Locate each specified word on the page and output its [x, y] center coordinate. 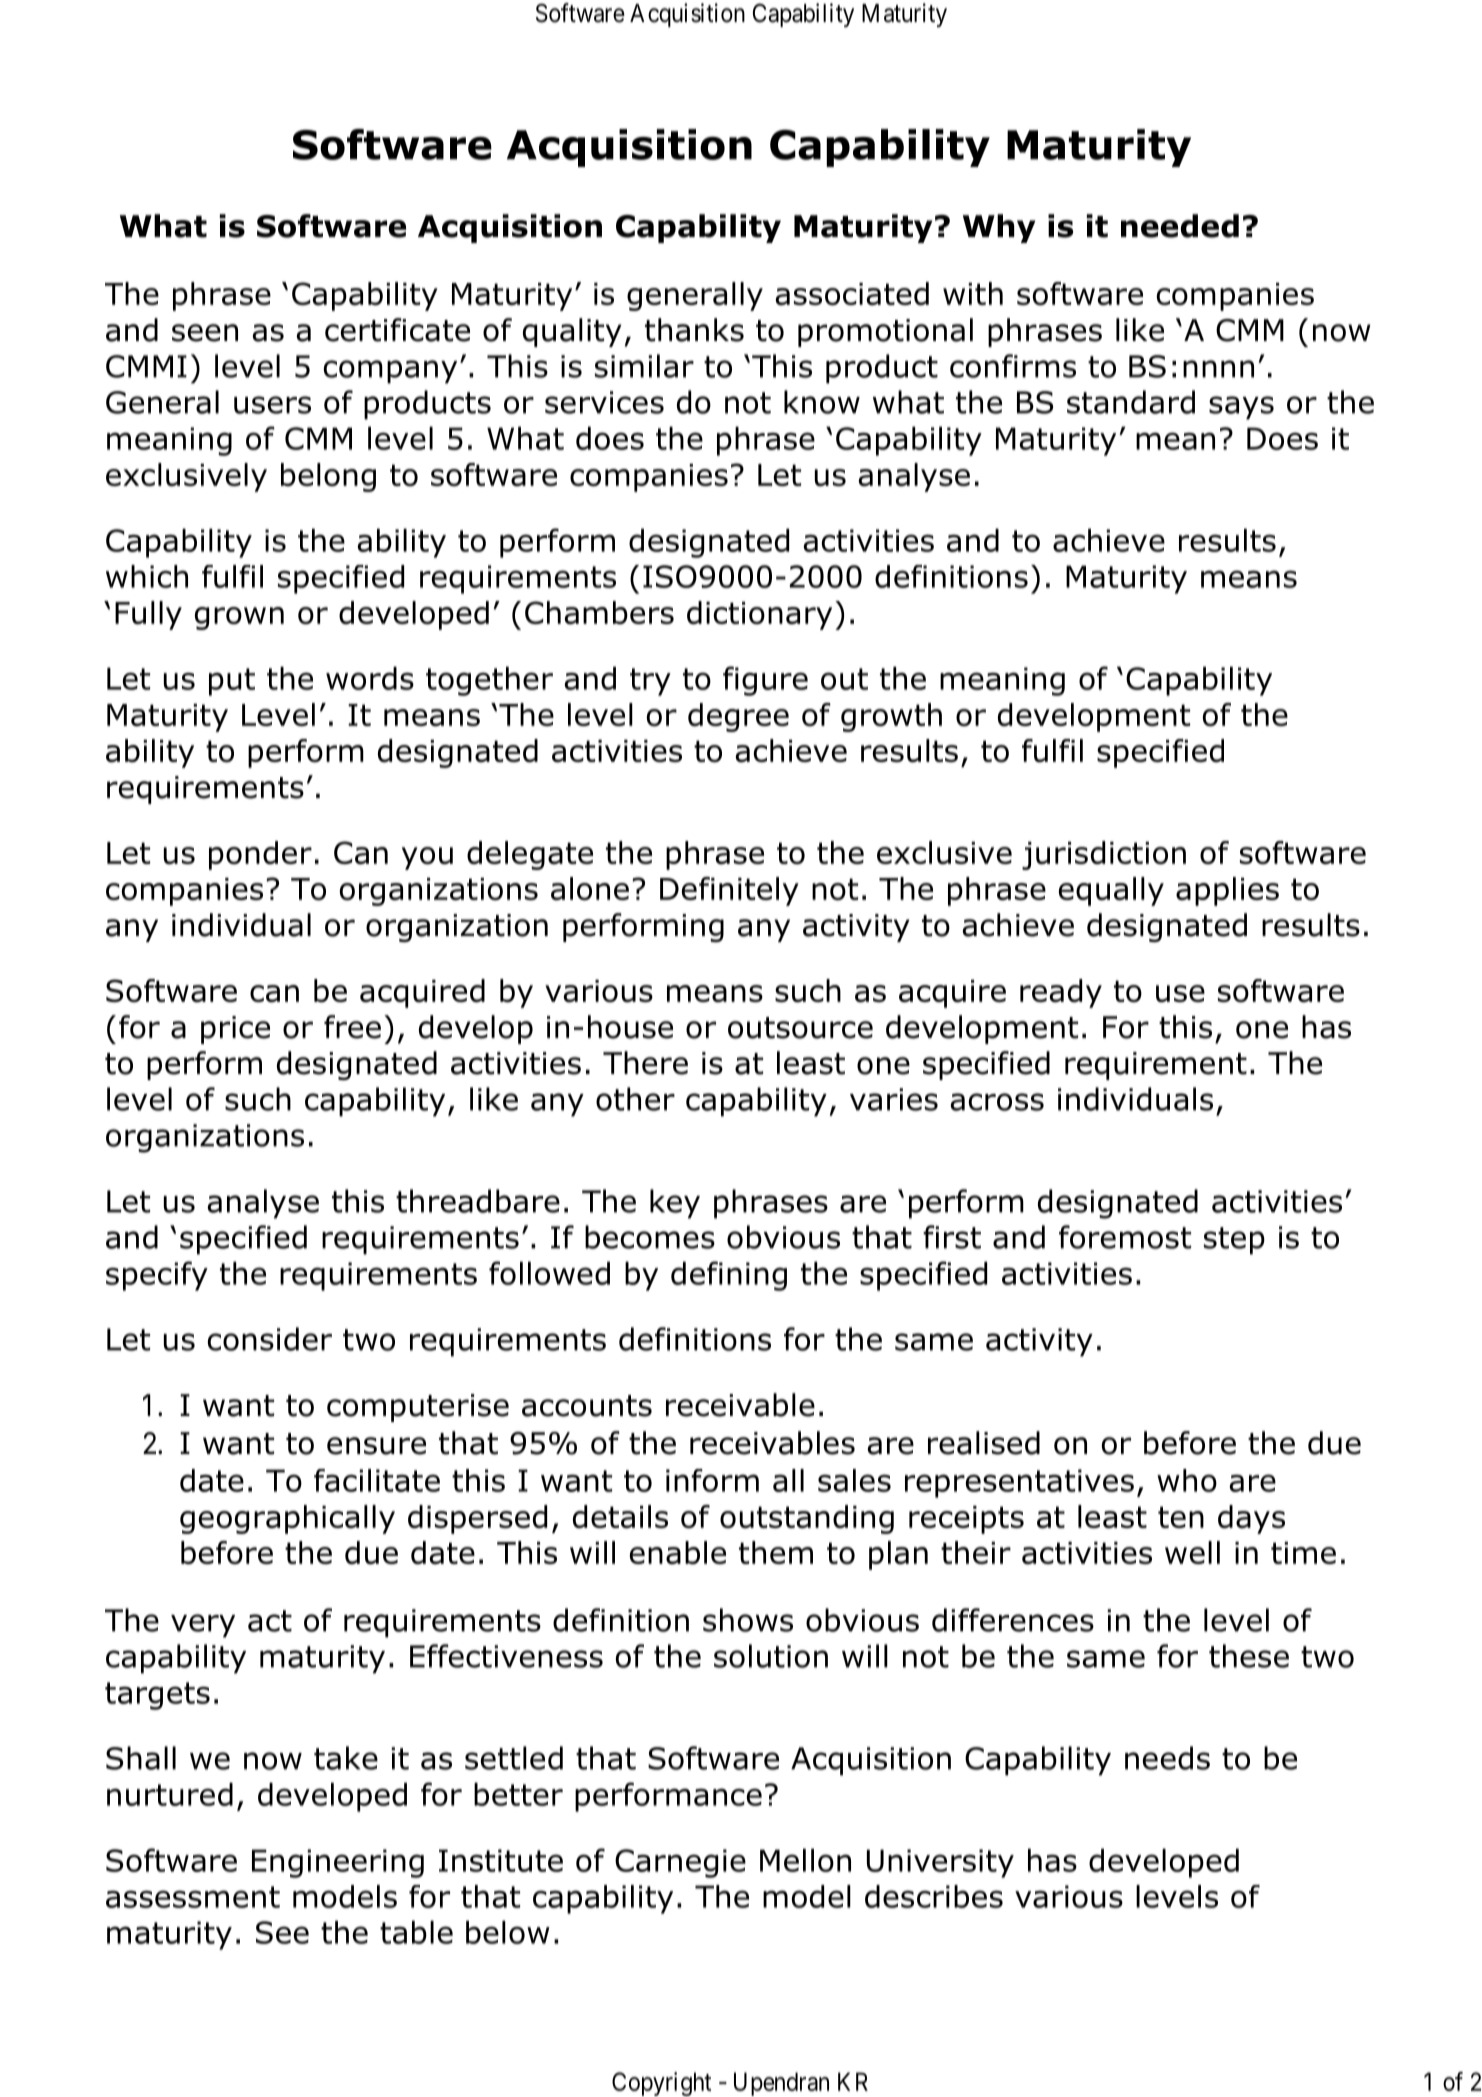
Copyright [661, 2084]
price [235, 1030]
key [675, 1204]
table [416, 1932]
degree [738, 717]
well [1192, 1552]
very [203, 1626]
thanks [694, 330]
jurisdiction [1104, 855]
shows [748, 1620]
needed [1180, 226]
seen [205, 333]
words [370, 678]
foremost [1125, 1237]
